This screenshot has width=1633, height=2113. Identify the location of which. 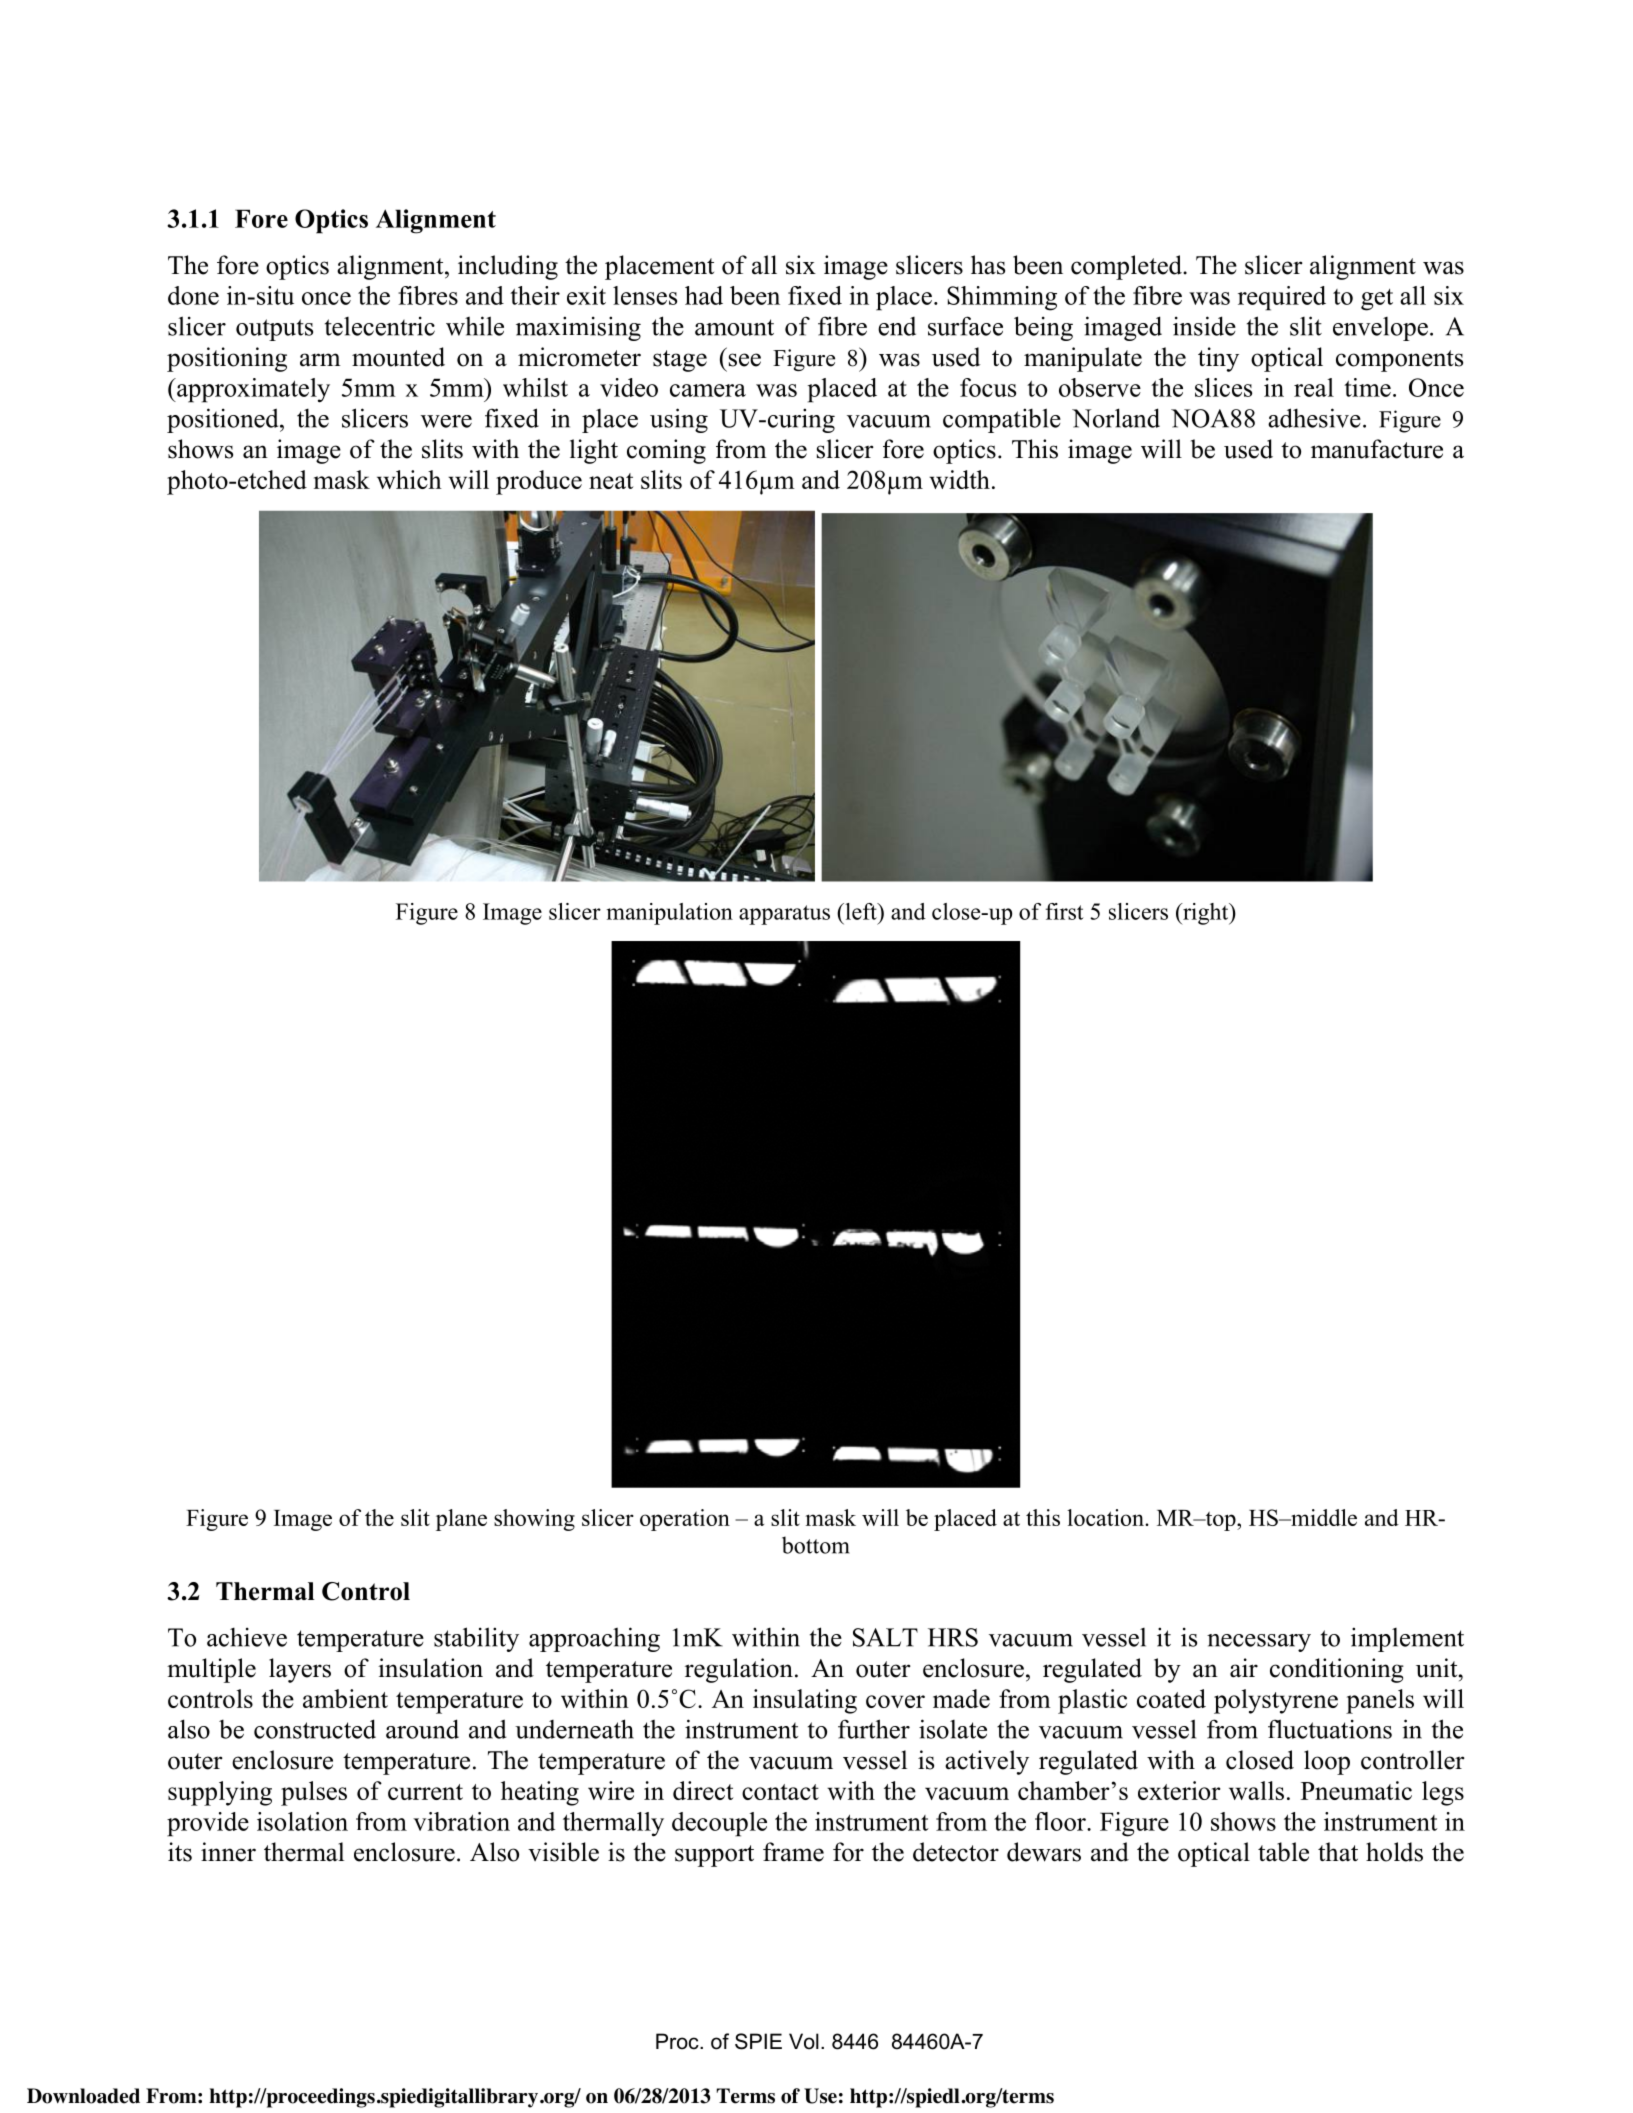
(409, 479).
